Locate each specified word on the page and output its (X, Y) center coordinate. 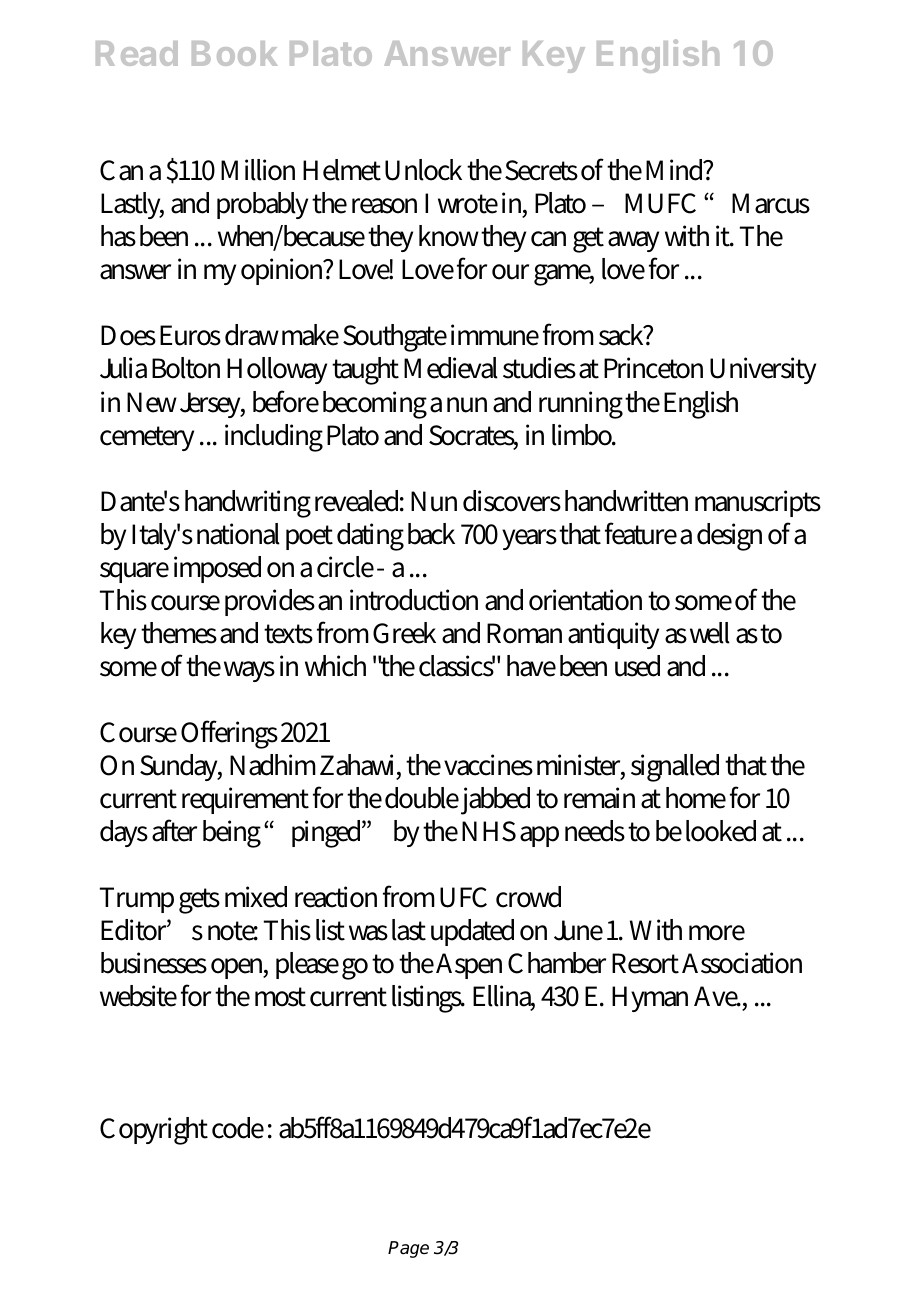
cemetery (147, 438)
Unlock (423, 170)
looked (721, 831)
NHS (489, 831)
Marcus (771, 203)
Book (235, 53)
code (238, 1128)
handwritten (626, 501)
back (431, 534)
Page (408, 1249)
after (174, 830)
